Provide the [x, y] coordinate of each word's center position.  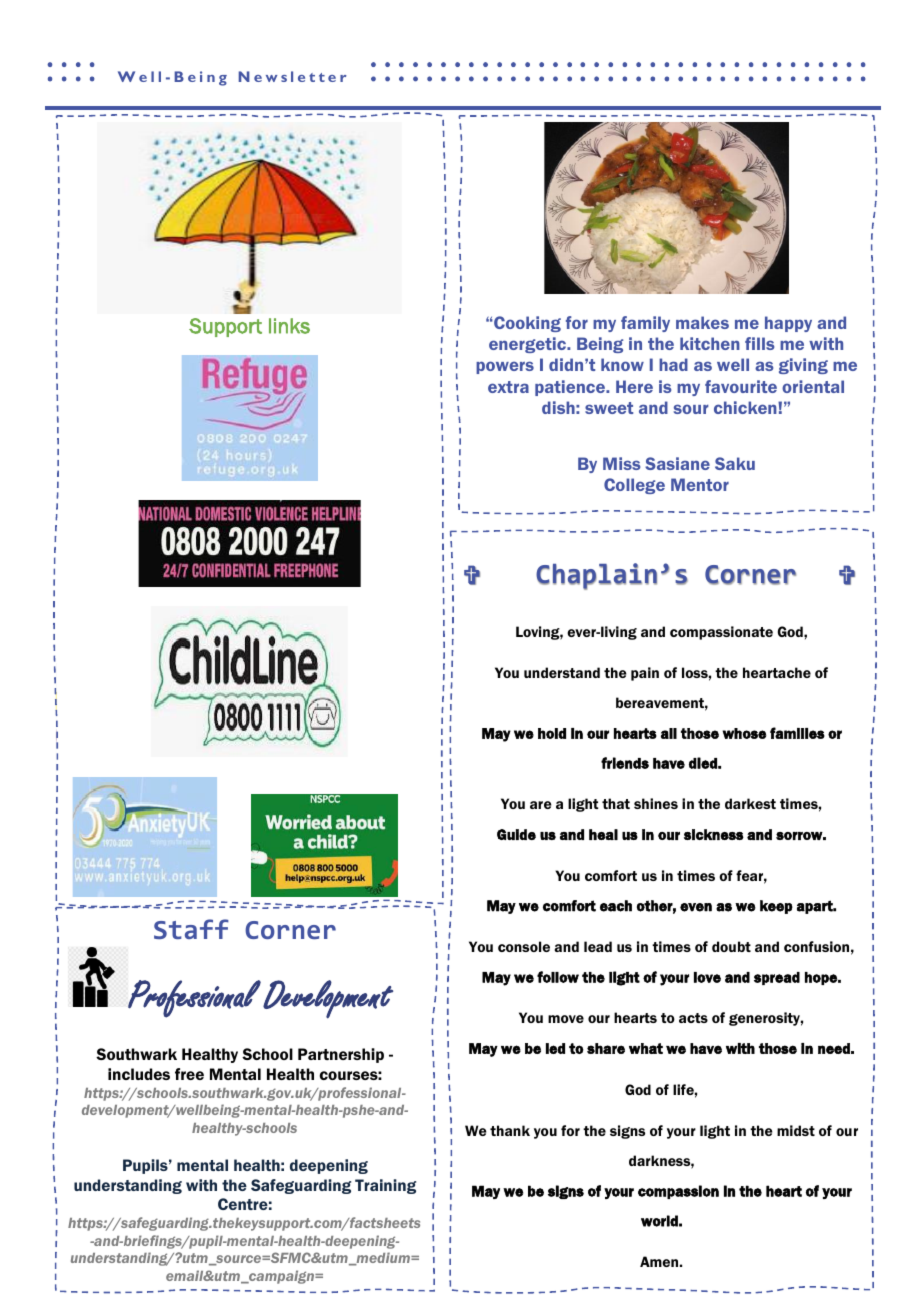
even [696, 907]
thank [510, 1130]
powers [505, 367]
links [289, 326]
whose [744, 733]
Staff [191, 929]
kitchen [710, 343]
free [189, 1074]
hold [552, 733]
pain [645, 674]
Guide [516, 834]
